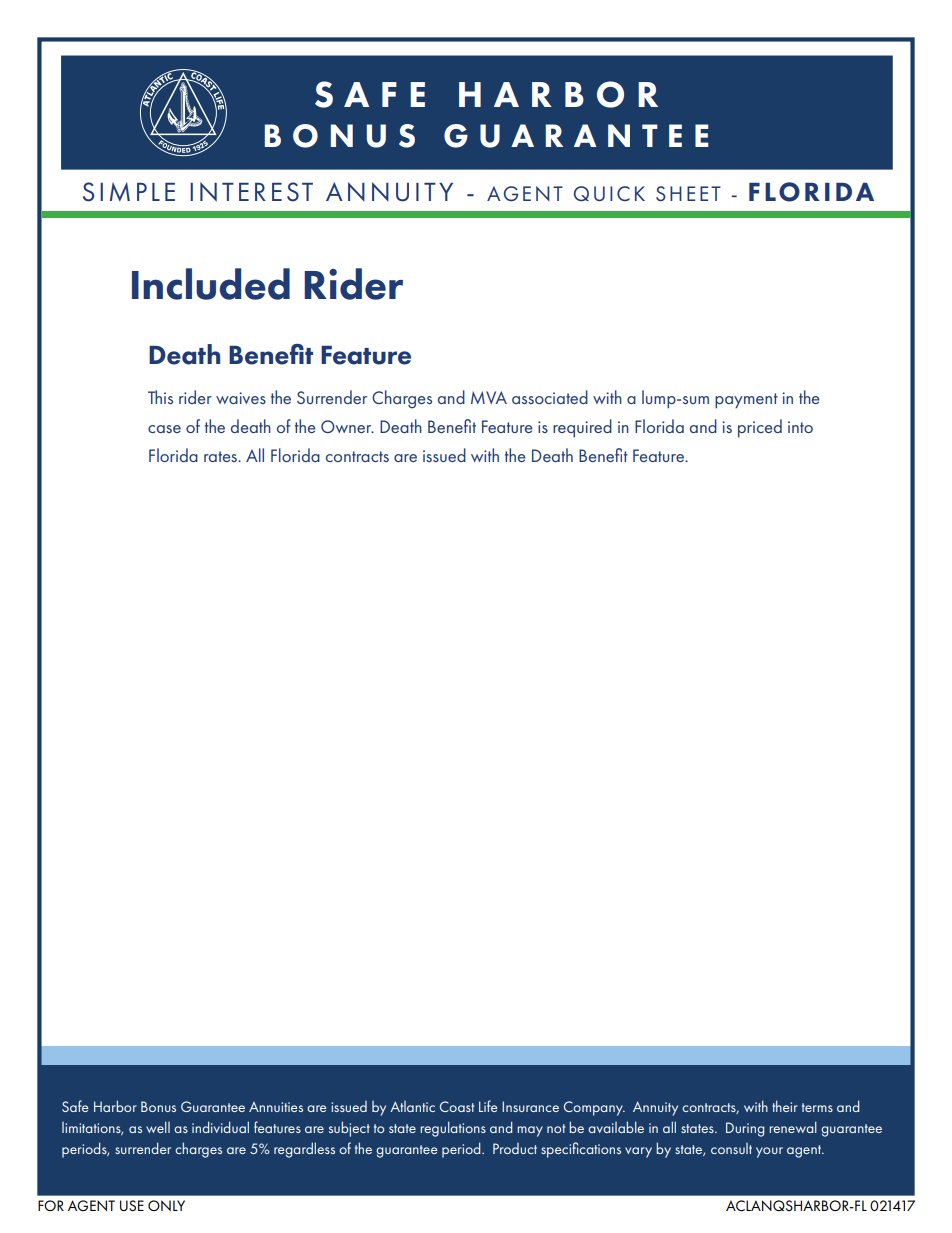 This page has width=952, height=1233. Describe the element at coordinates (489, 397) in the page. I see `MVA` at that location.
